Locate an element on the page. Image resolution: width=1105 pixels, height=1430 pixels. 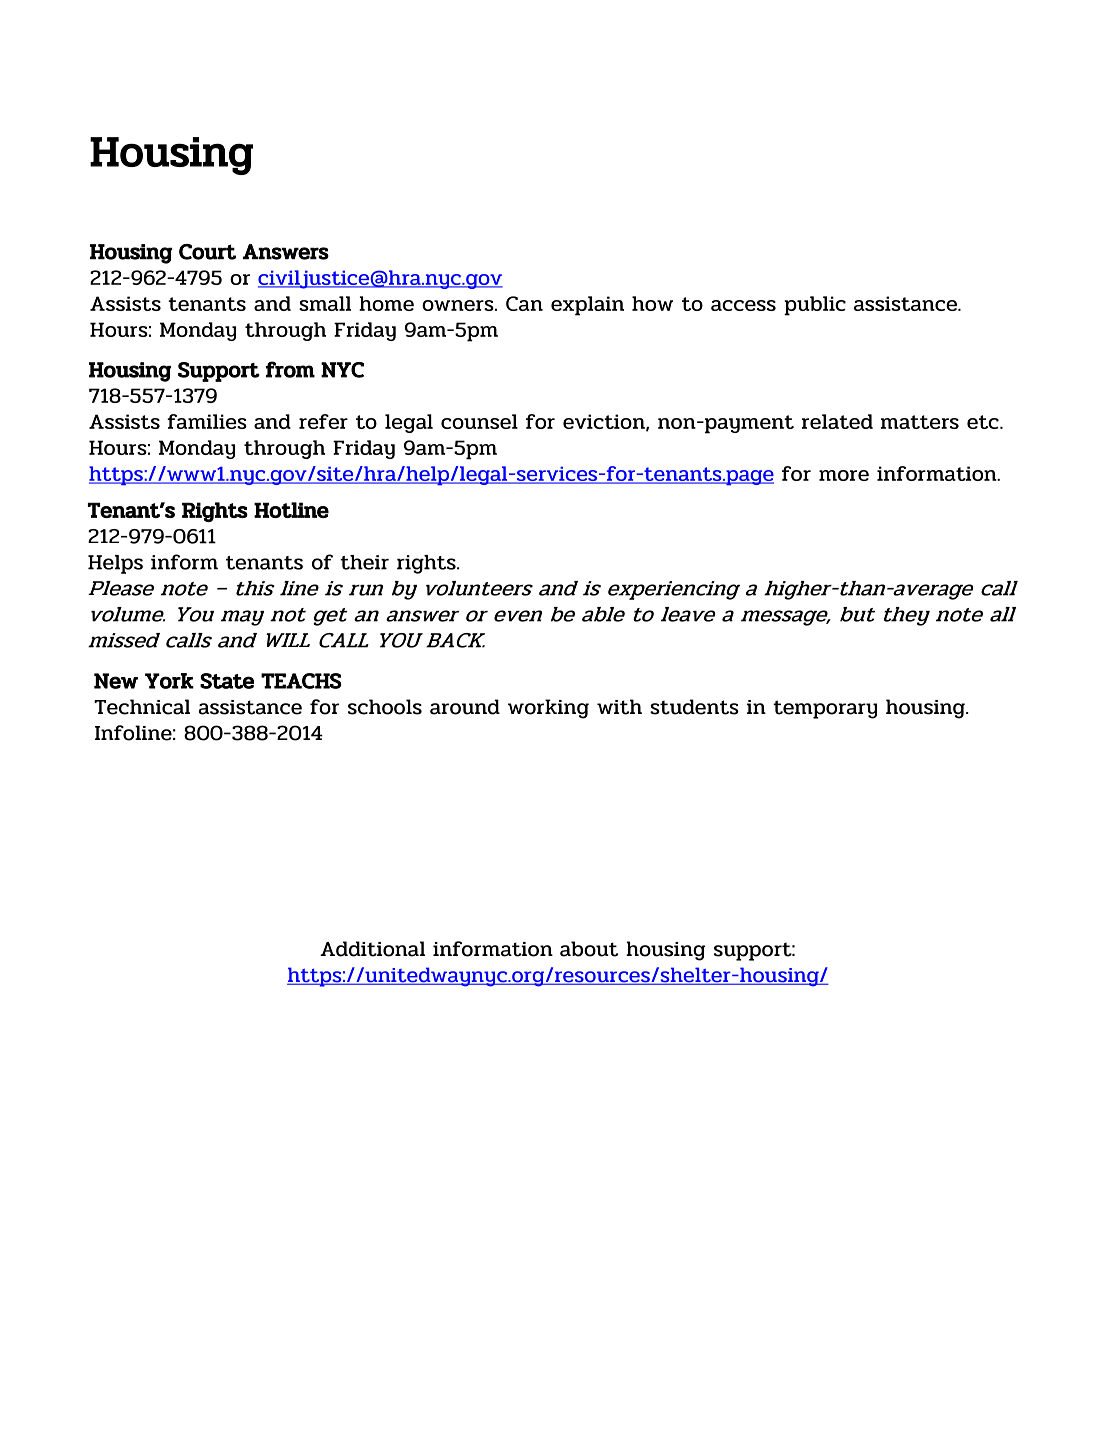
Can is located at coordinates (524, 303).
